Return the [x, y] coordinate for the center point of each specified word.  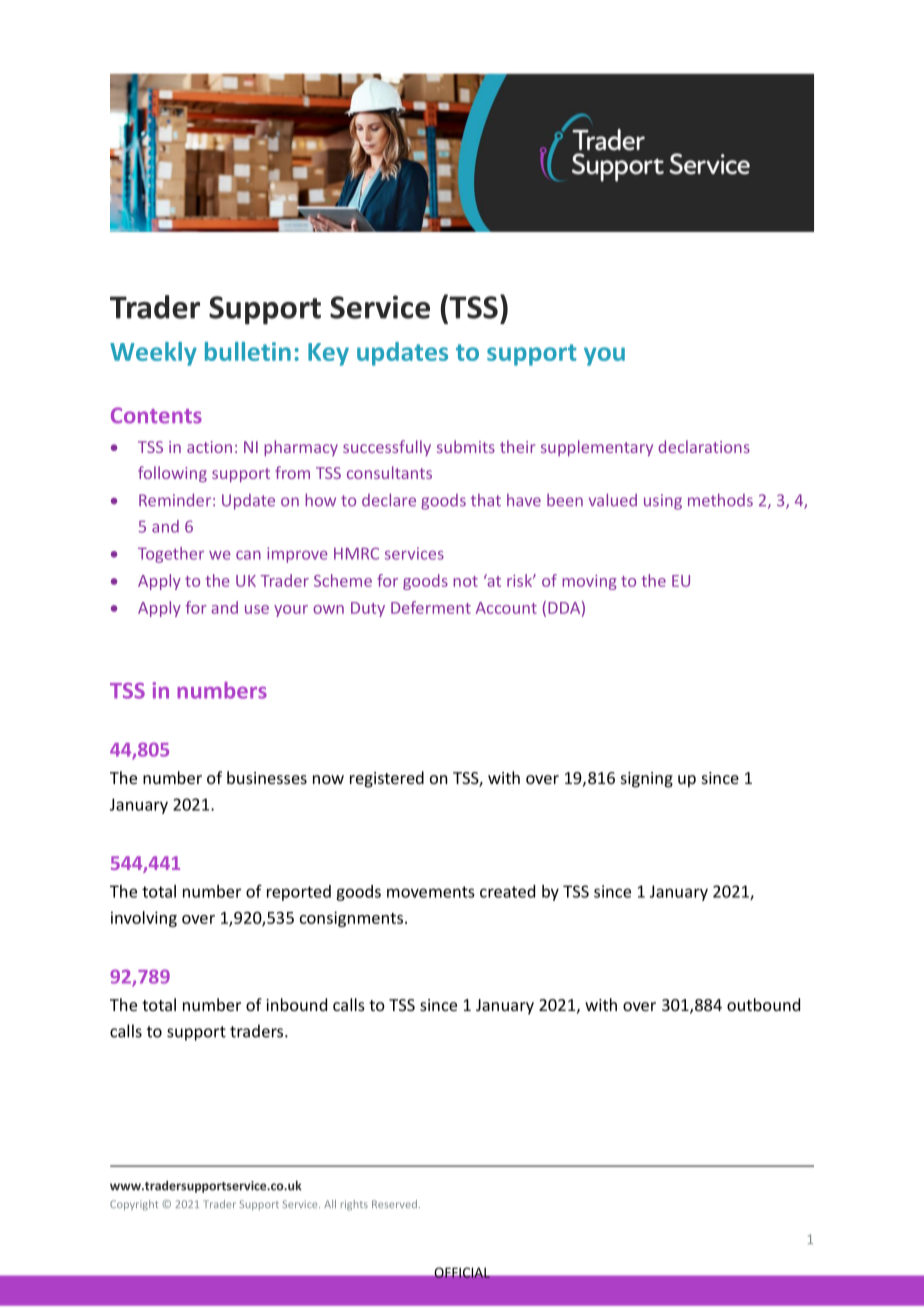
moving [589, 582]
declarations [704, 446]
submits [466, 446]
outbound [763, 1004]
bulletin [248, 351]
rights [354, 1205]
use [257, 609]
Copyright [134, 1205]
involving [144, 919]
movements [431, 892]
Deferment [431, 607]
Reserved [394, 1204]
